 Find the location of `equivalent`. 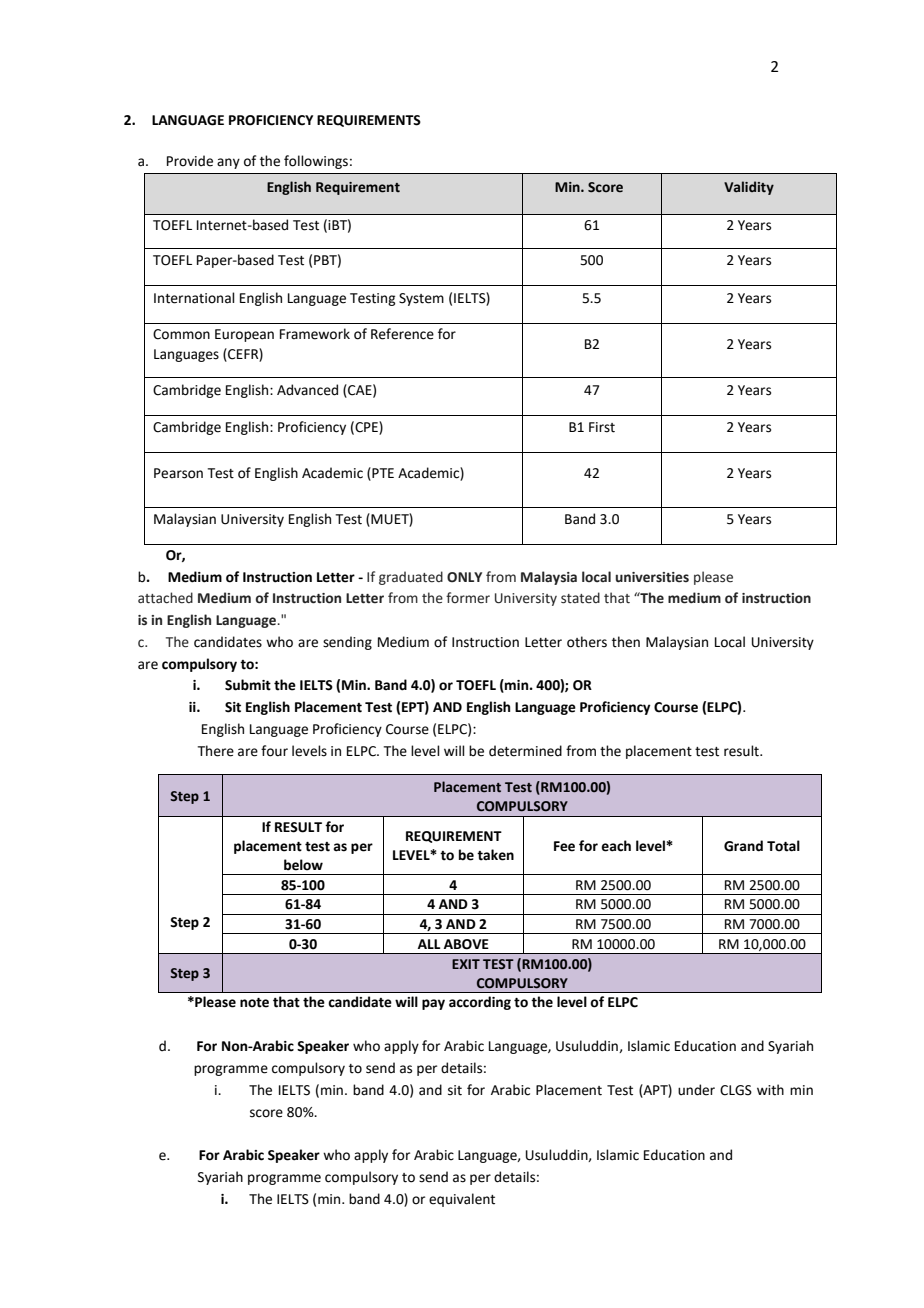

equivalent is located at coordinates (462, 1200).
